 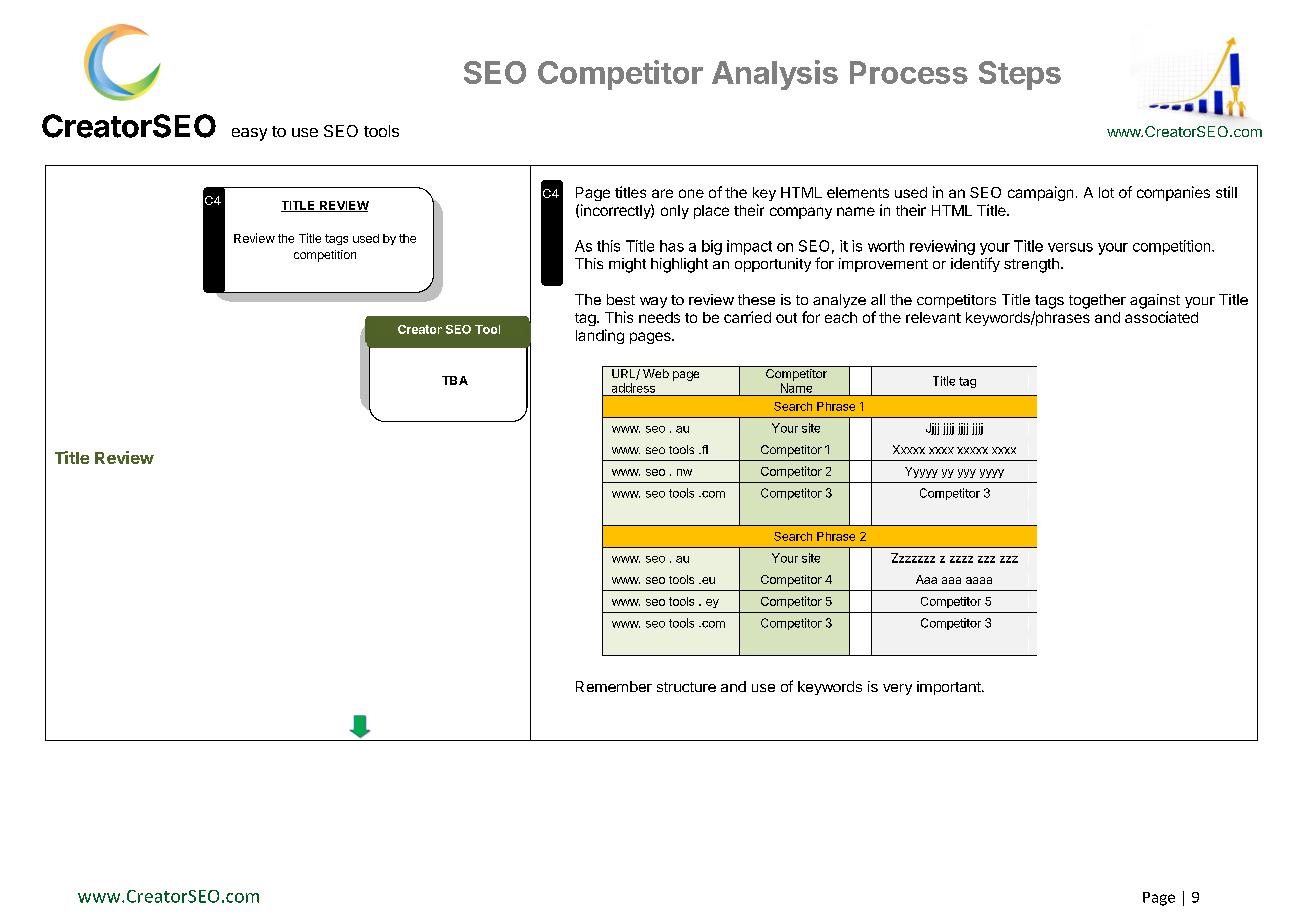 I want to click on TBA, so click(x=455, y=380).
